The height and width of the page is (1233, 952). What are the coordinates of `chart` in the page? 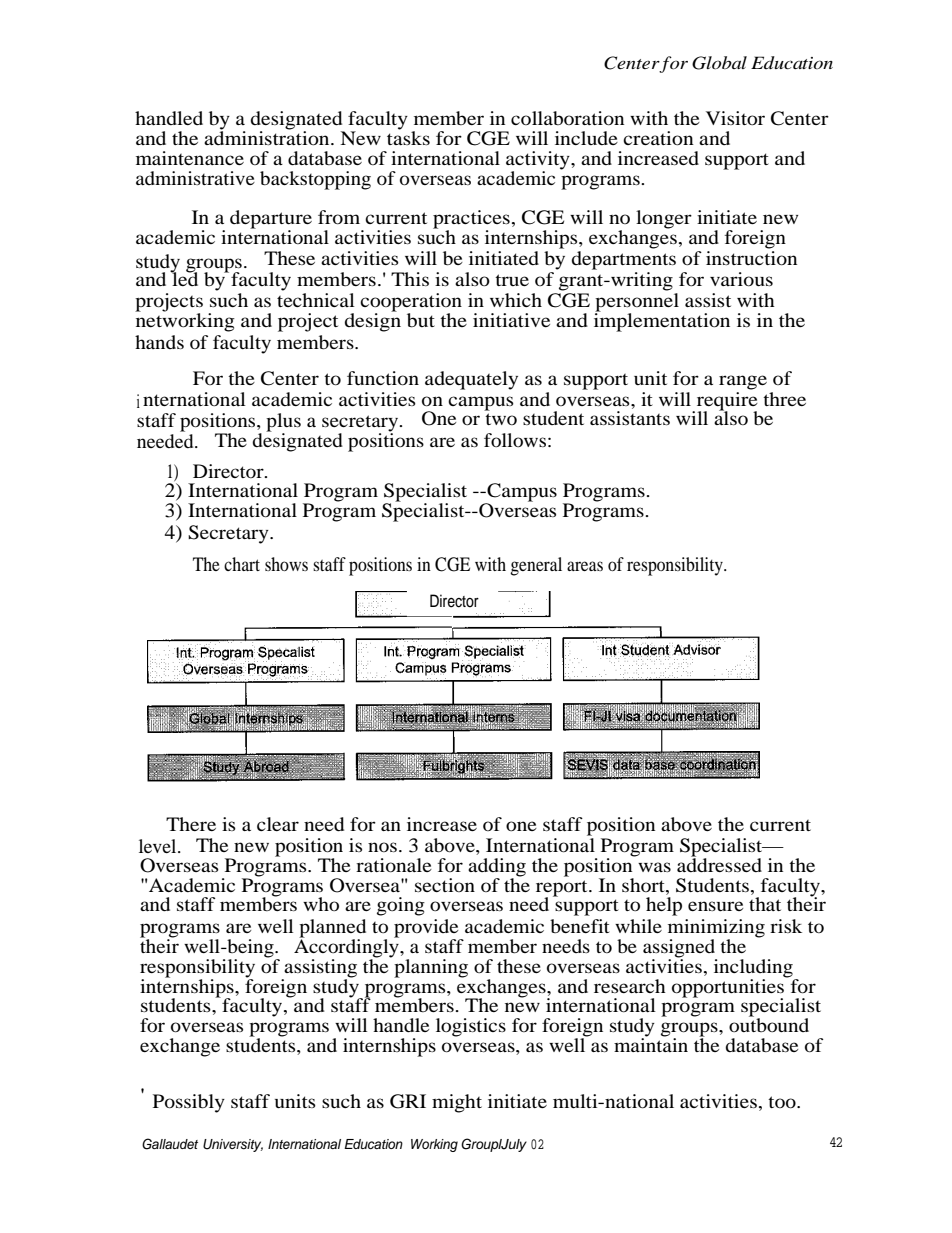 It's located at (242, 564).
